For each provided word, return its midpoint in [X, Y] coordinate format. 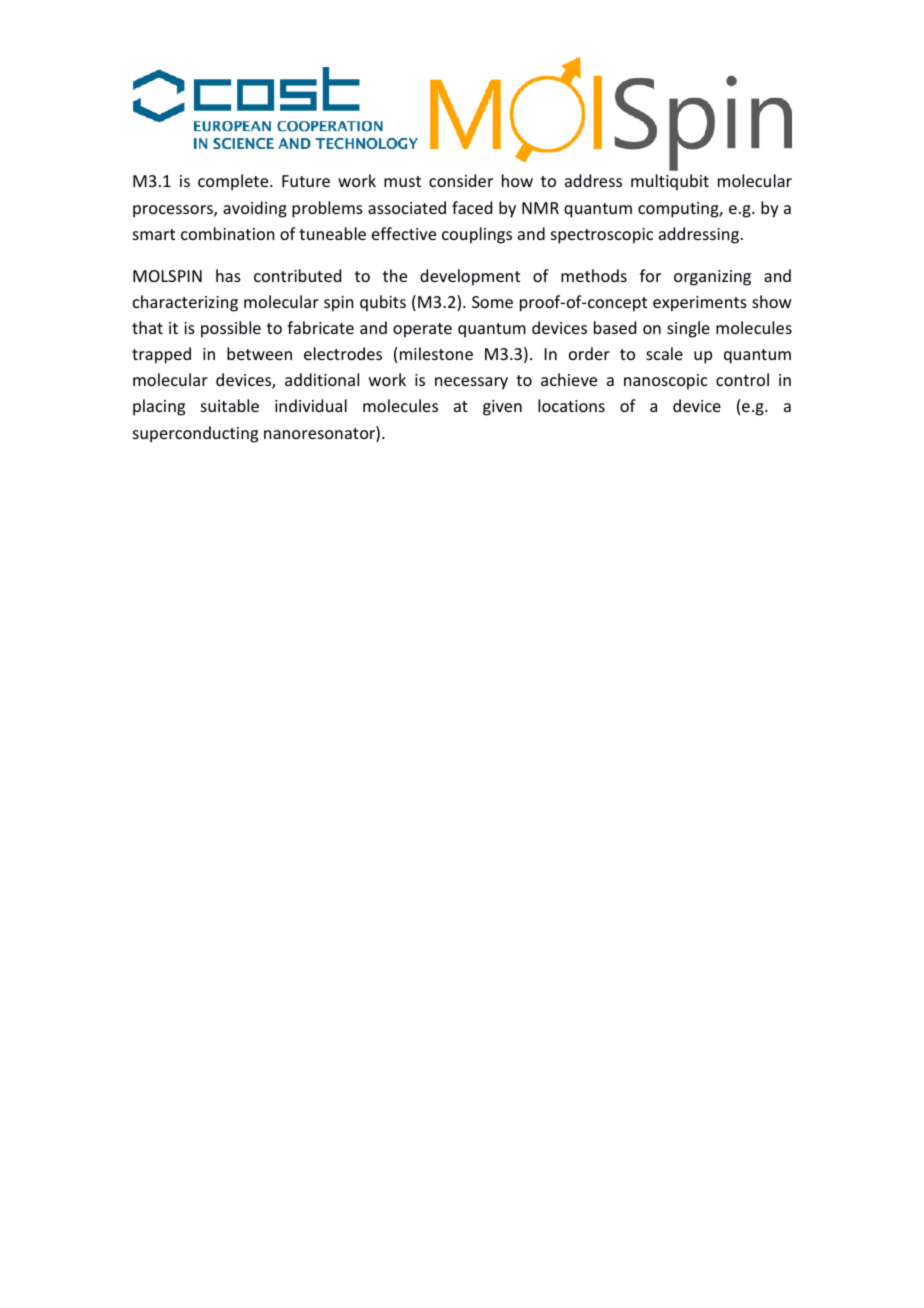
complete [234, 182]
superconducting [195, 434]
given [502, 408]
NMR [540, 208]
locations [571, 405]
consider [461, 180]
